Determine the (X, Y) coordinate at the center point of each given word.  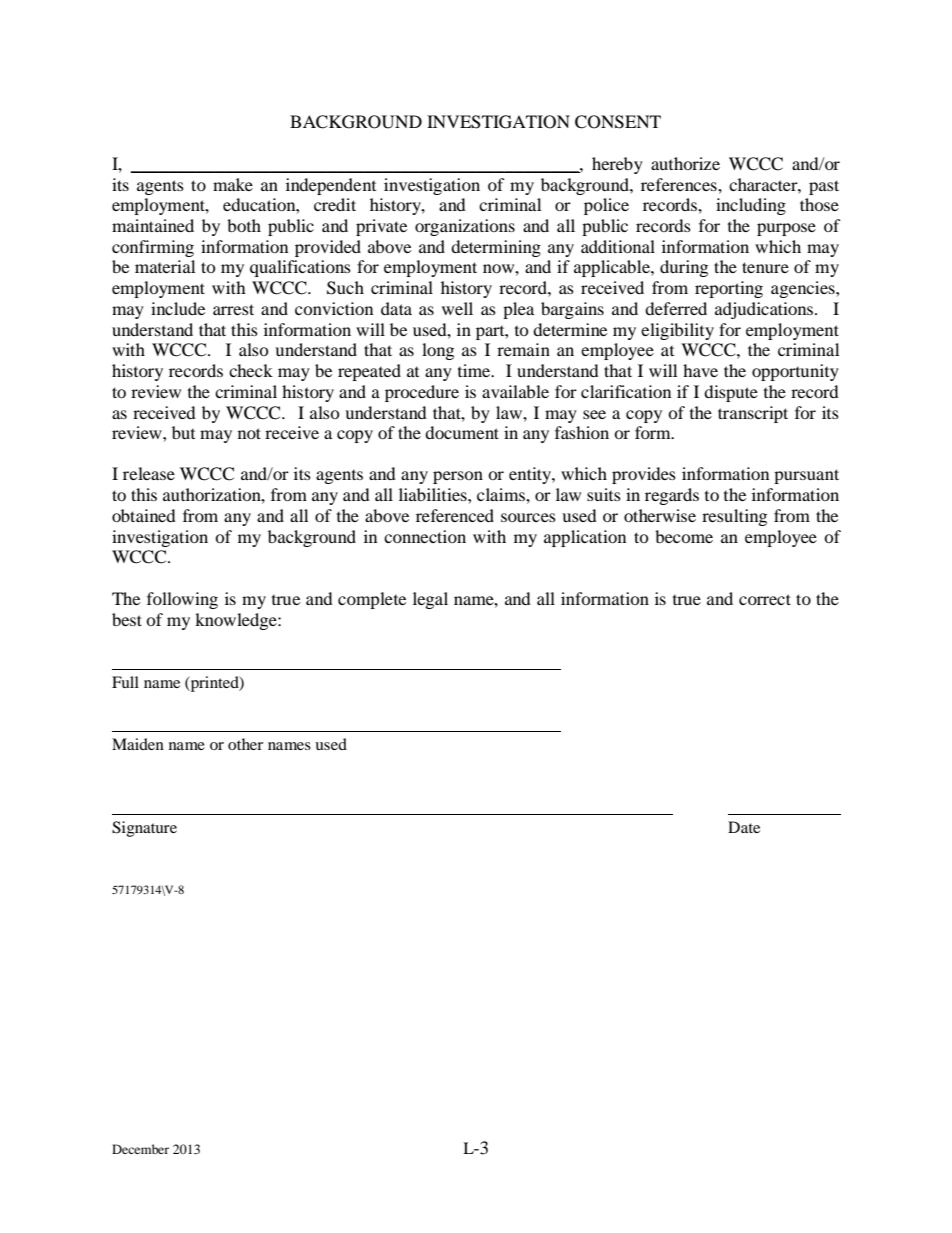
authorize (685, 163)
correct (765, 599)
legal (430, 600)
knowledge (237, 621)
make (233, 184)
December (140, 1149)
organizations (465, 227)
